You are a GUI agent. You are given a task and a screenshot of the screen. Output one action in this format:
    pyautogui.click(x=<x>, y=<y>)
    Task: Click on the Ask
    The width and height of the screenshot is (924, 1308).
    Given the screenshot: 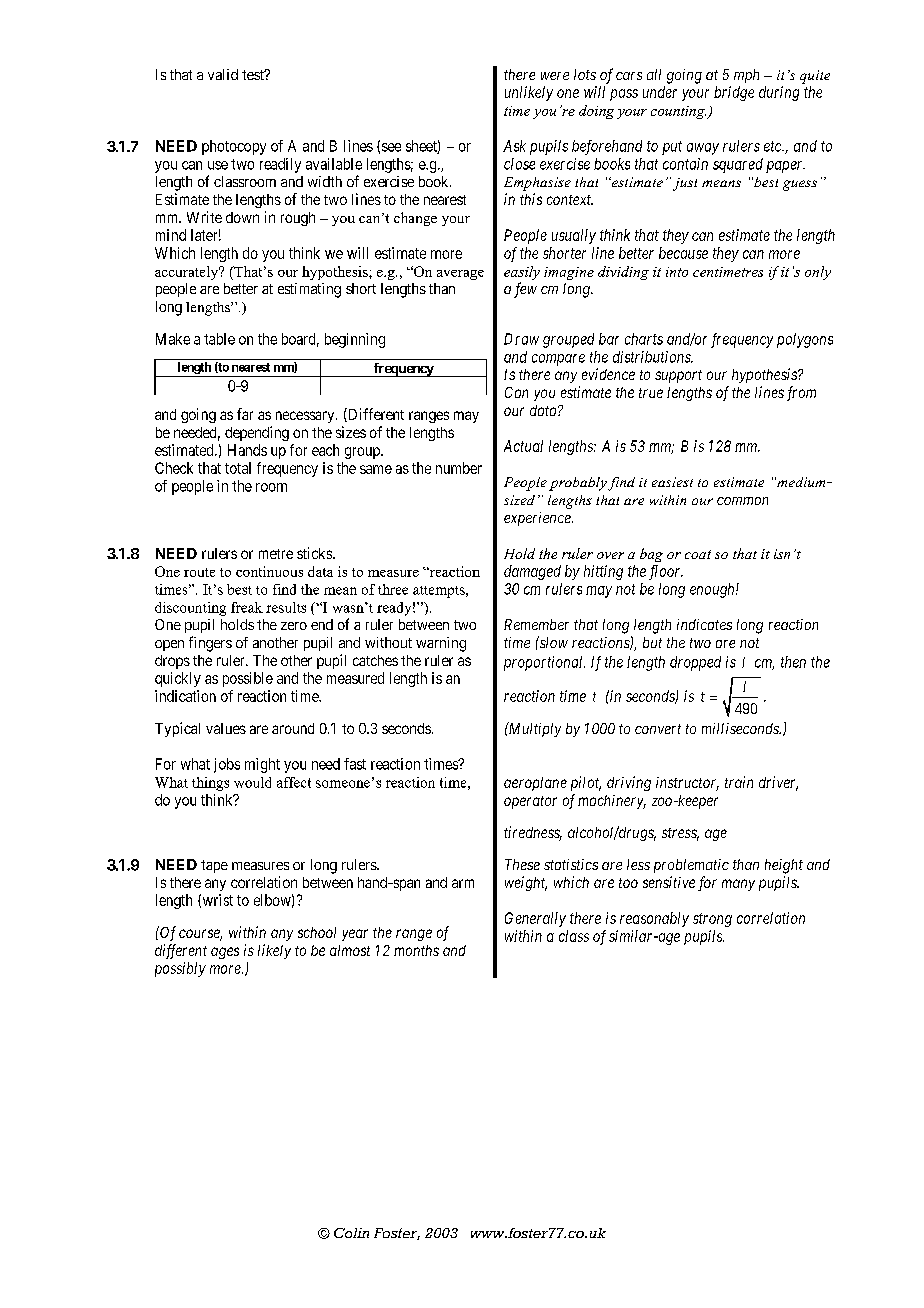 What is the action you would take?
    pyautogui.click(x=514, y=146)
